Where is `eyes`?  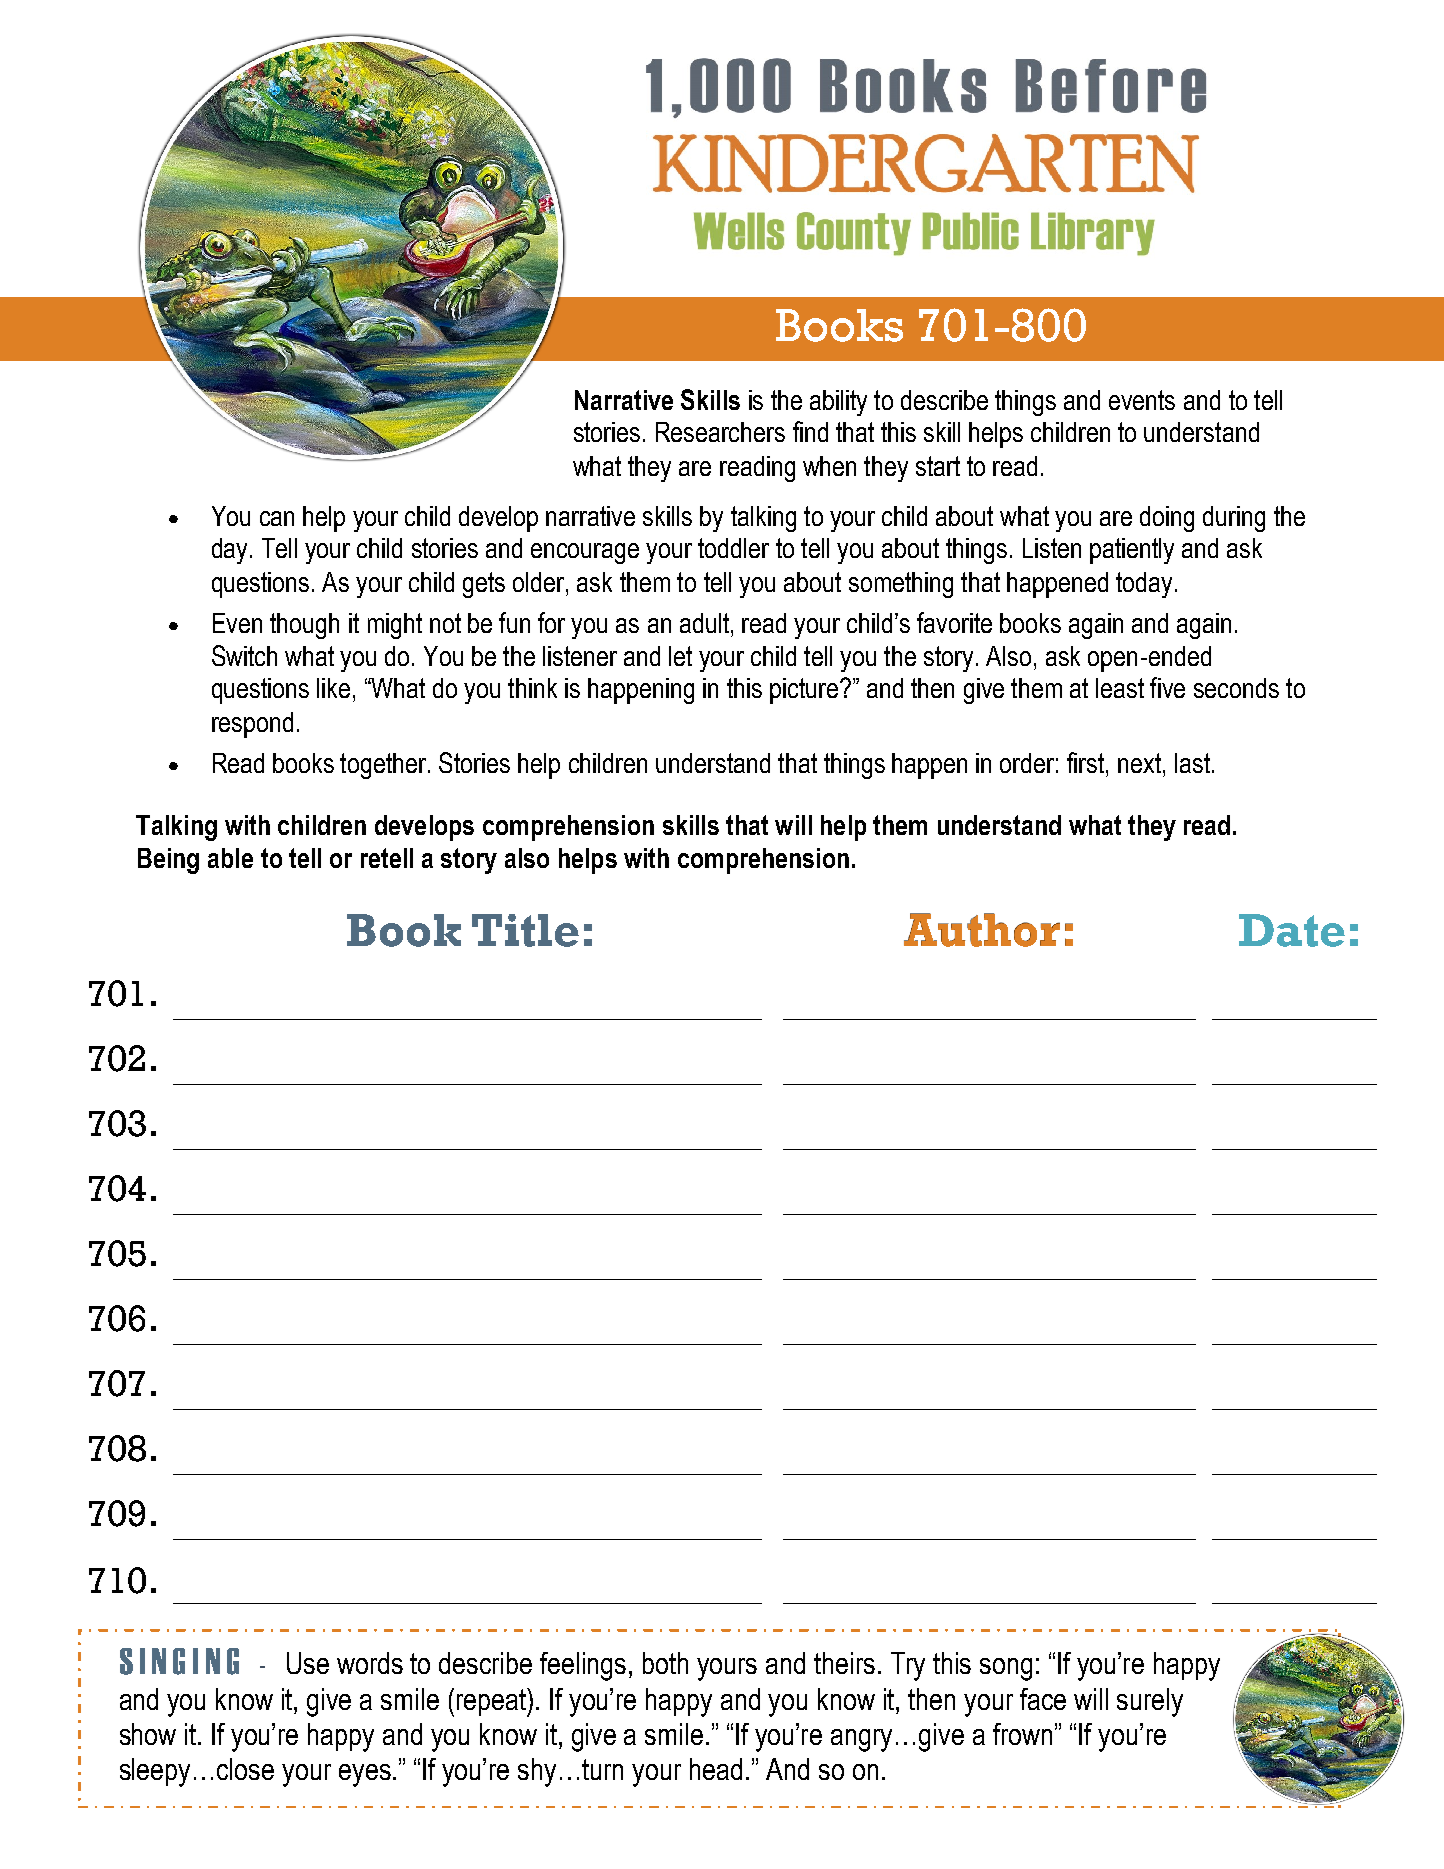
eyes is located at coordinates (365, 1775).
